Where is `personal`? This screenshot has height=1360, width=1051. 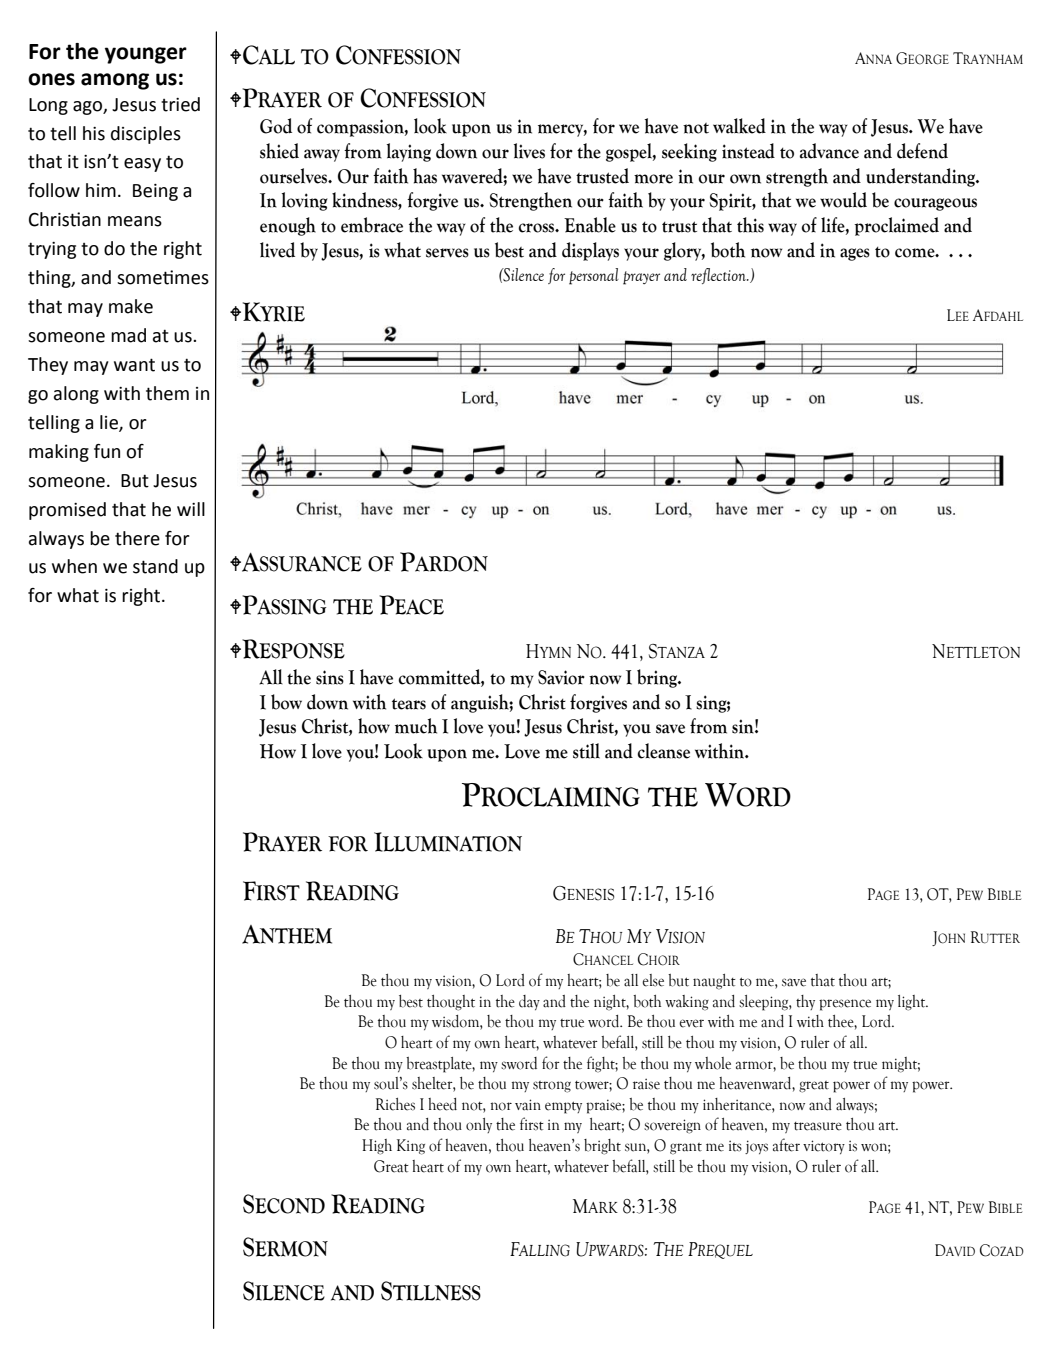
personal is located at coordinates (594, 276).
